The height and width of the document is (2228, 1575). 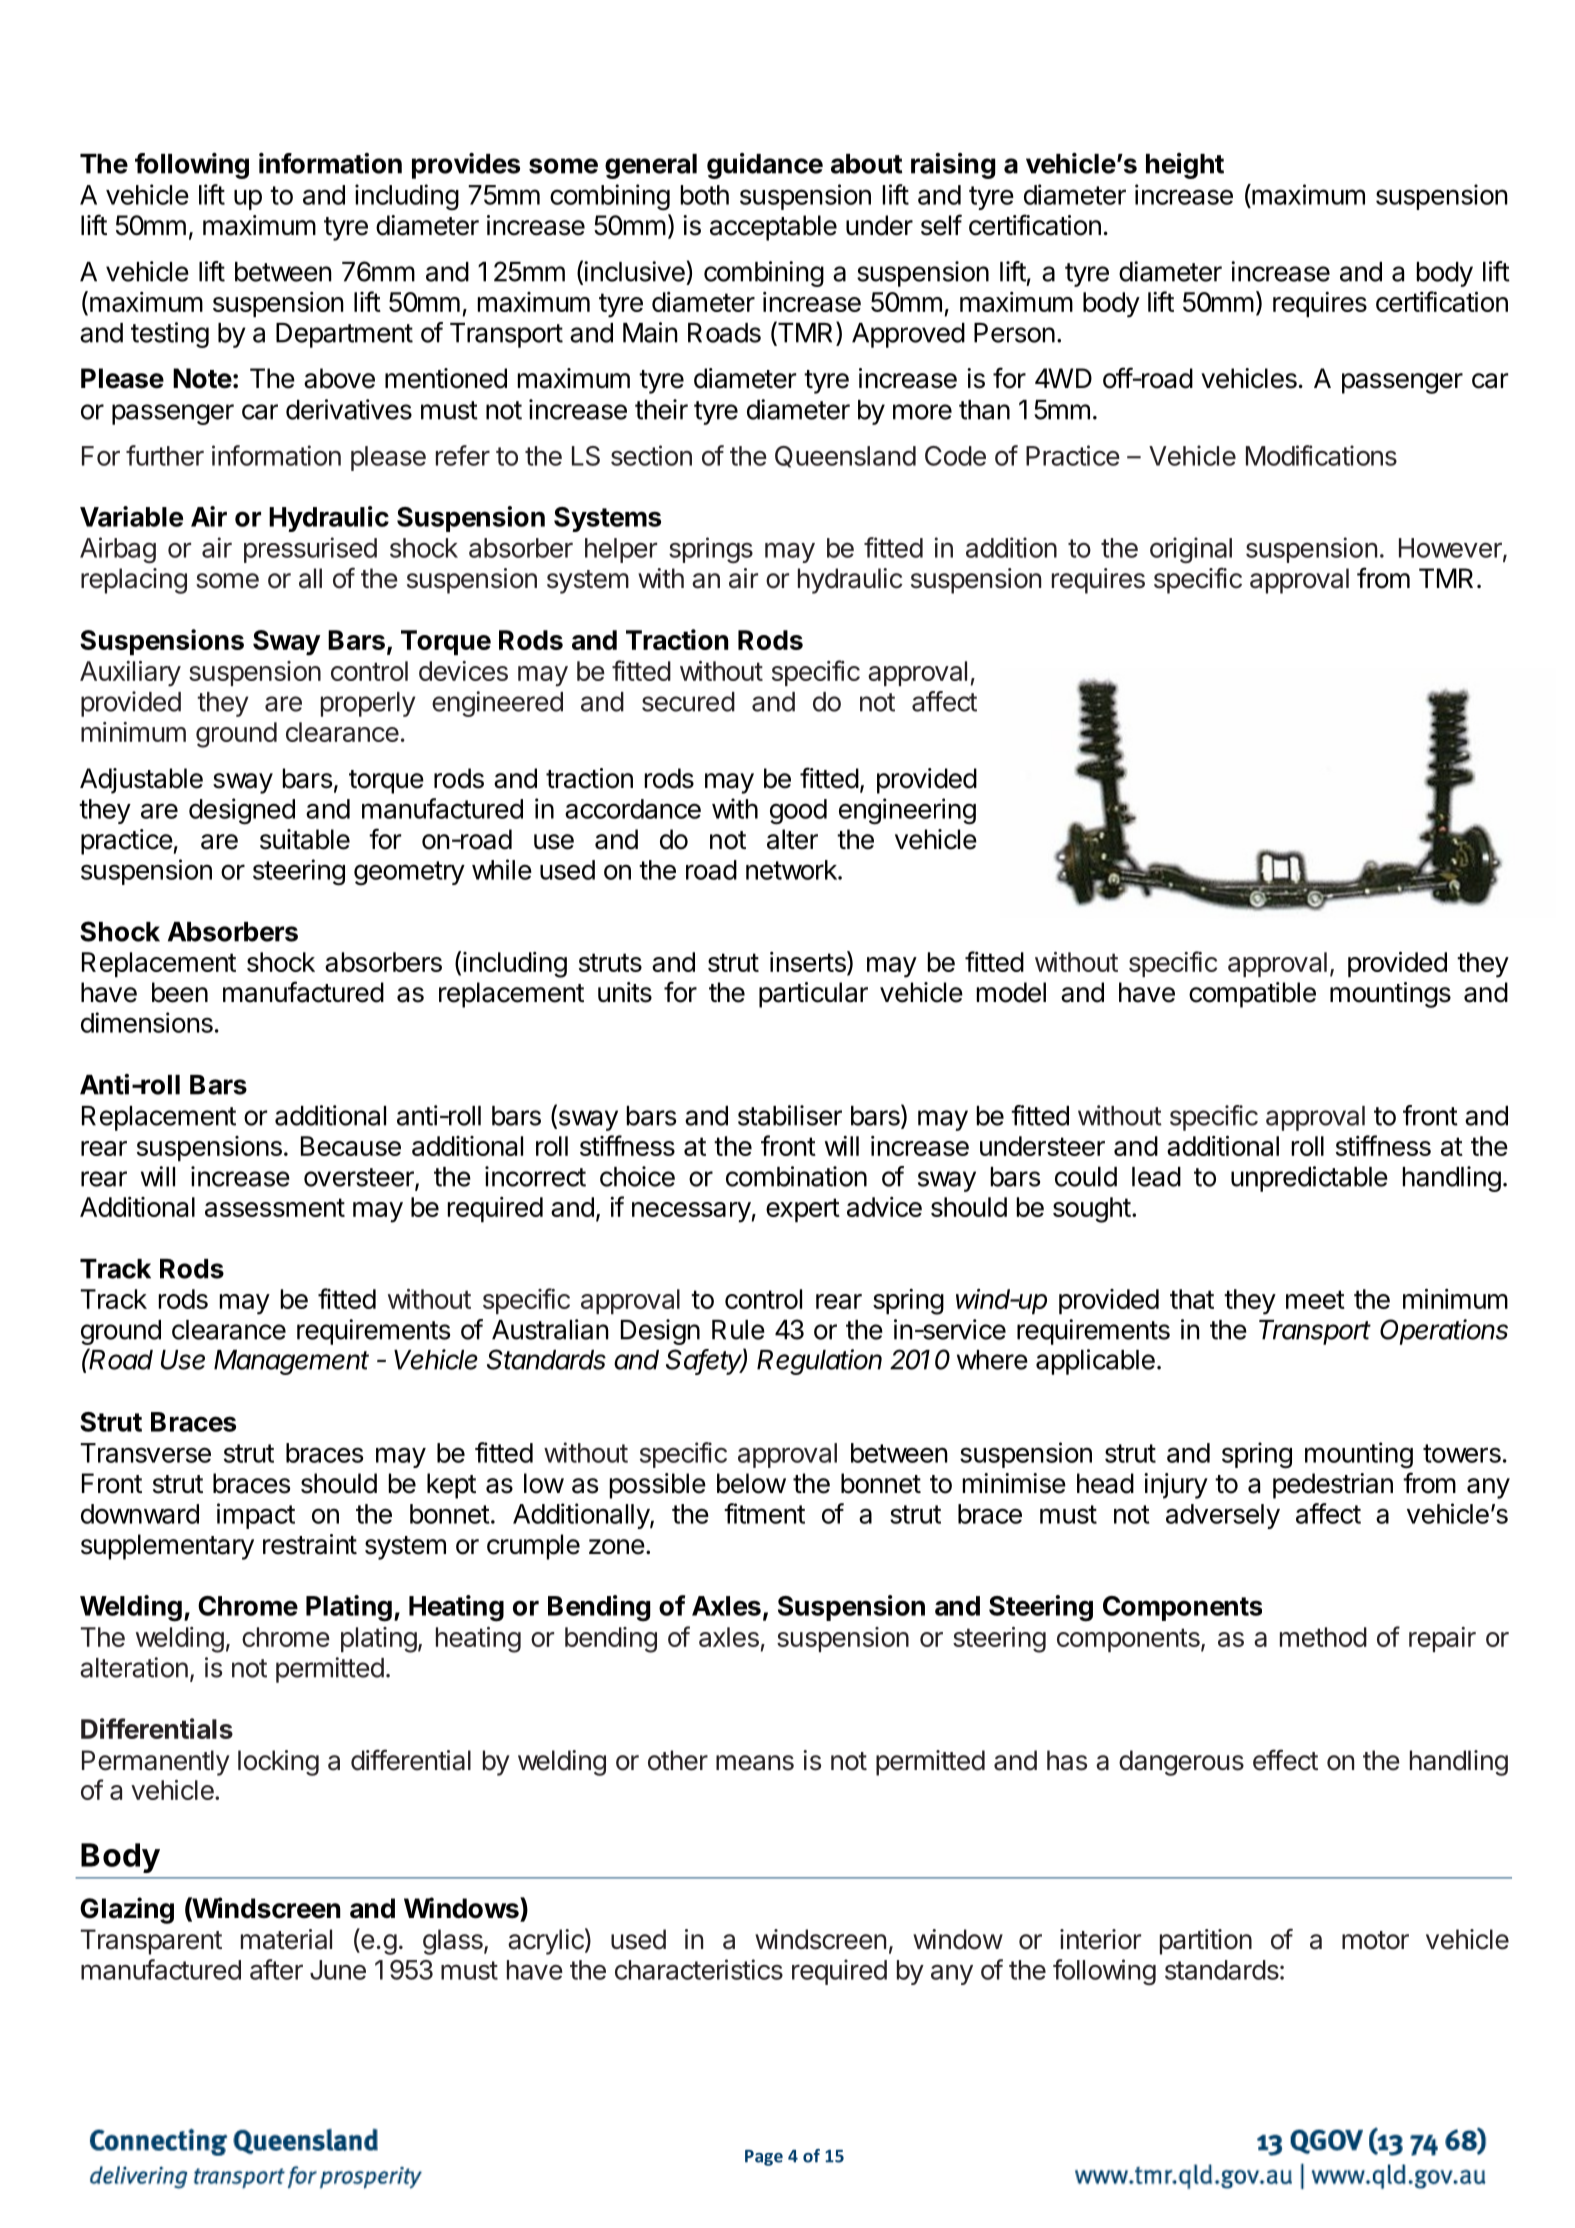 What do you see at coordinates (344, 335) in the document?
I see `Department` at bounding box center [344, 335].
